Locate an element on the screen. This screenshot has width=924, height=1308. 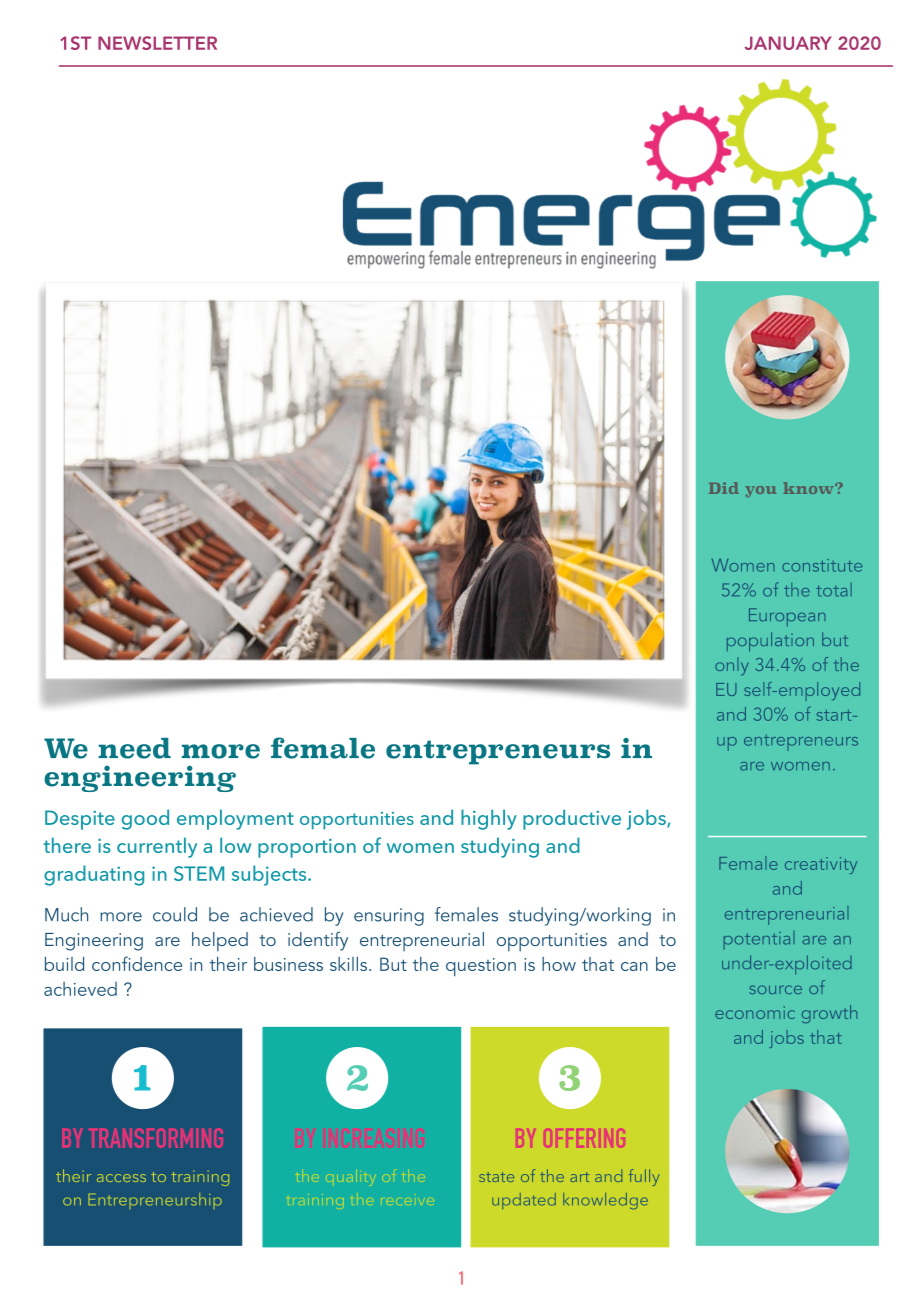
population is located at coordinates (770, 642).
